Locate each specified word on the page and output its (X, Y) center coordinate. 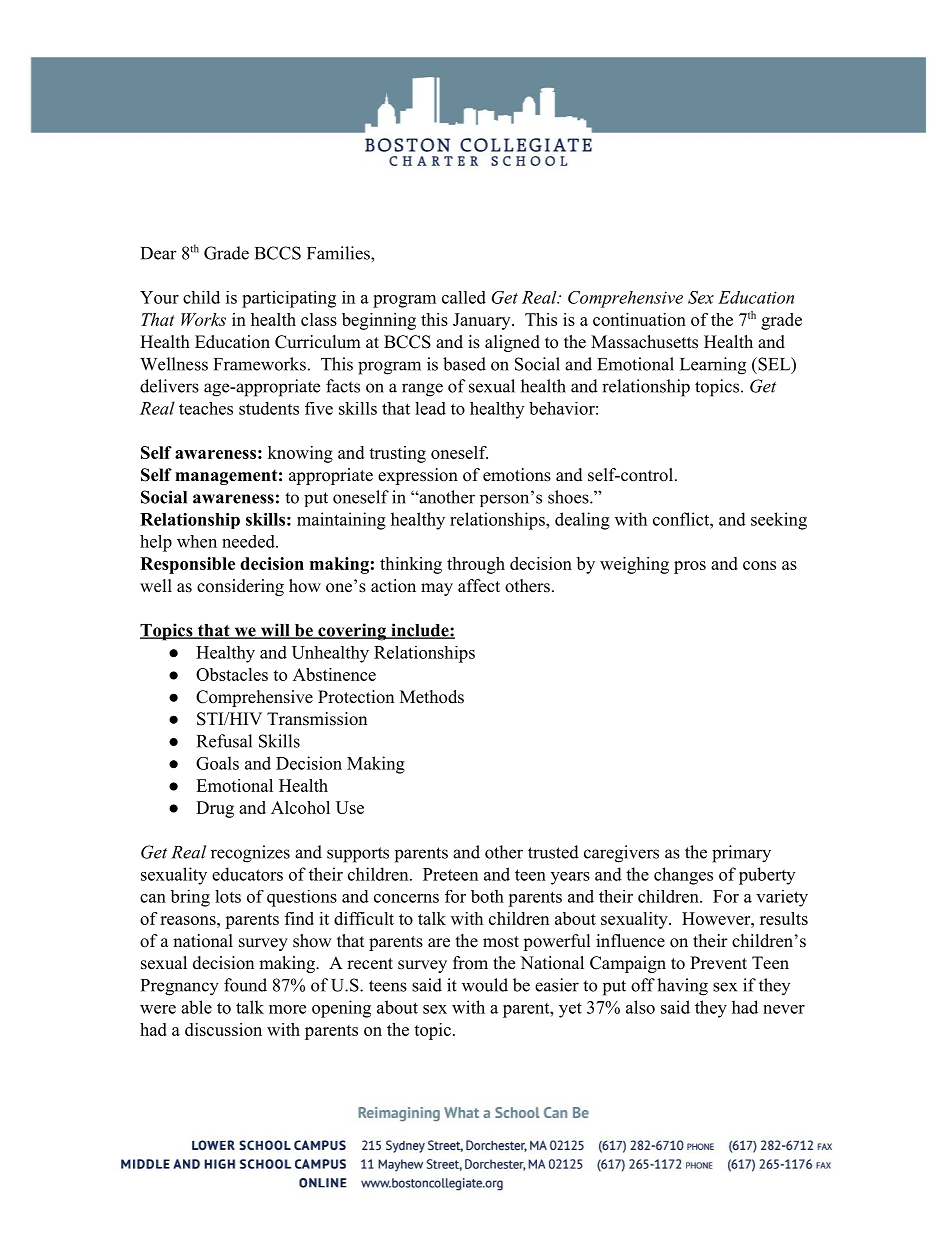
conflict (682, 519)
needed (249, 541)
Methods (432, 697)
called (464, 297)
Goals (217, 763)
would (485, 985)
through (476, 565)
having (682, 987)
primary (741, 854)
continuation (639, 319)
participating (289, 299)
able (196, 1007)
